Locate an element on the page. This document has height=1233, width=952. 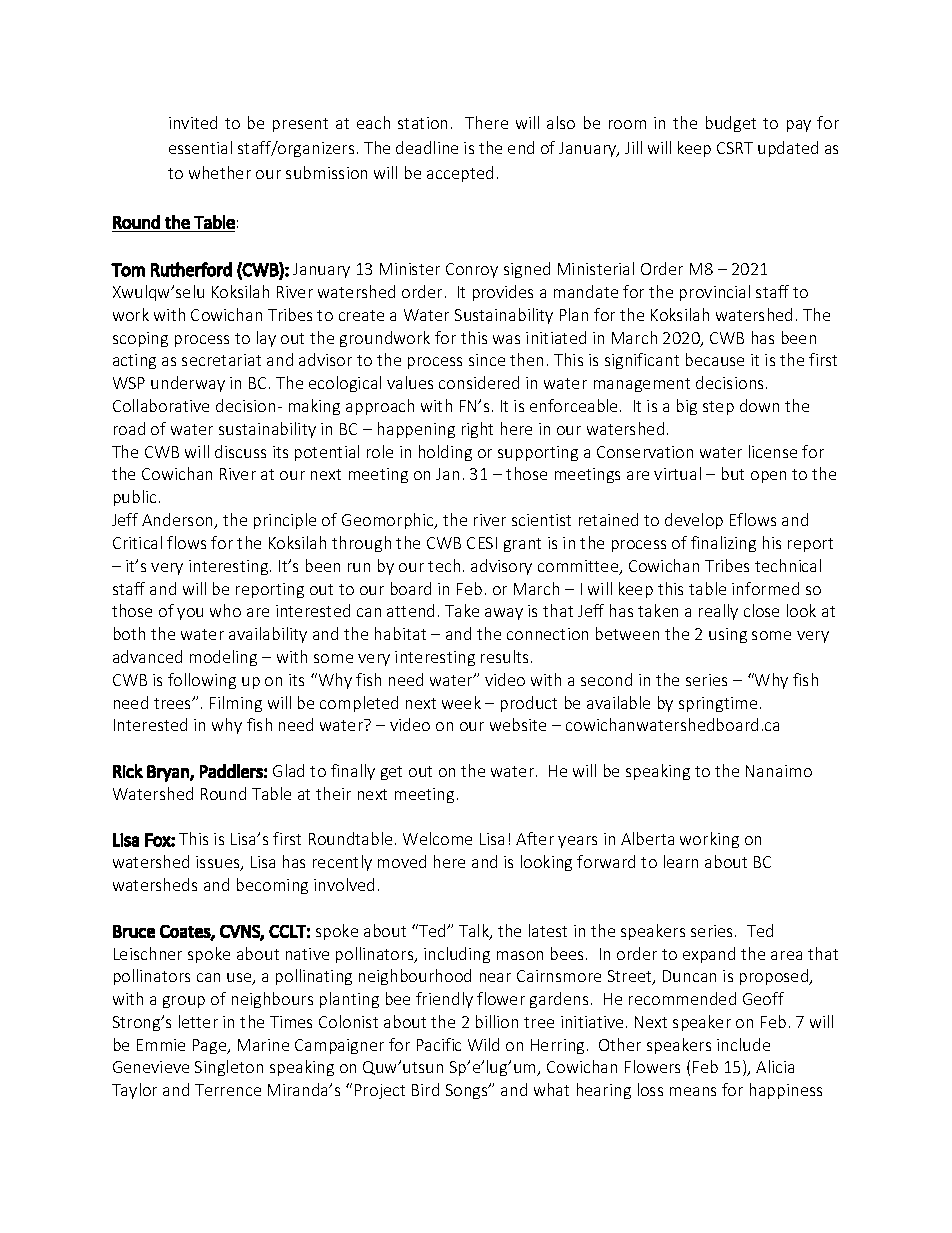
considered is located at coordinates (479, 382).
